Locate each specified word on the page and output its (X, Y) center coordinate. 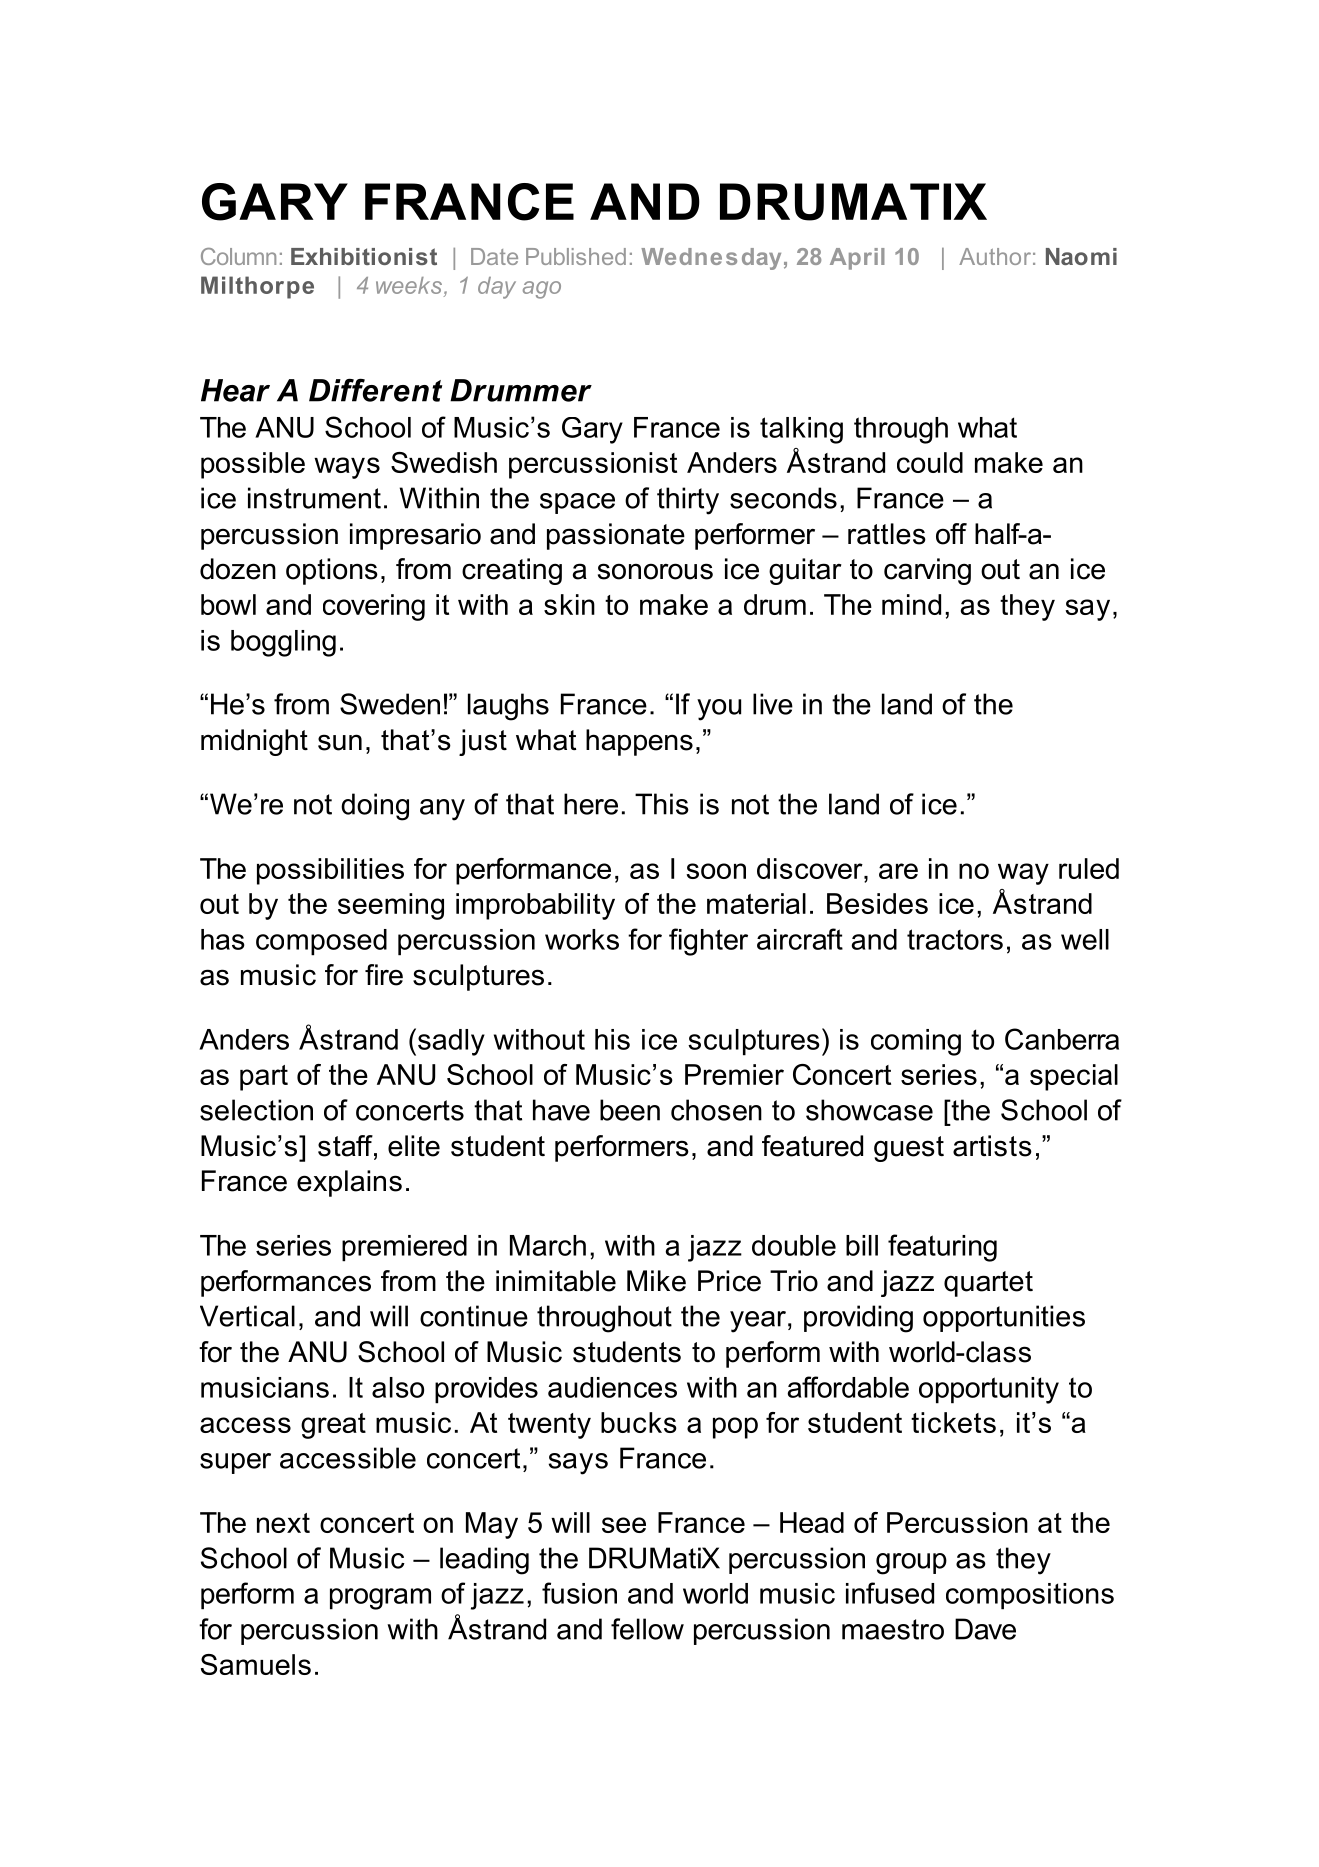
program (380, 1599)
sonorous (655, 571)
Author (995, 256)
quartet (988, 1284)
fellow (647, 1629)
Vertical (247, 1316)
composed (321, 942)
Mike (656, 1281)
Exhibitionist (364, 256)
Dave (985, 1629)
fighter (708, 942)
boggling (283, 643)
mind (911, 604)
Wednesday (711, 259)
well (1085, 939)
